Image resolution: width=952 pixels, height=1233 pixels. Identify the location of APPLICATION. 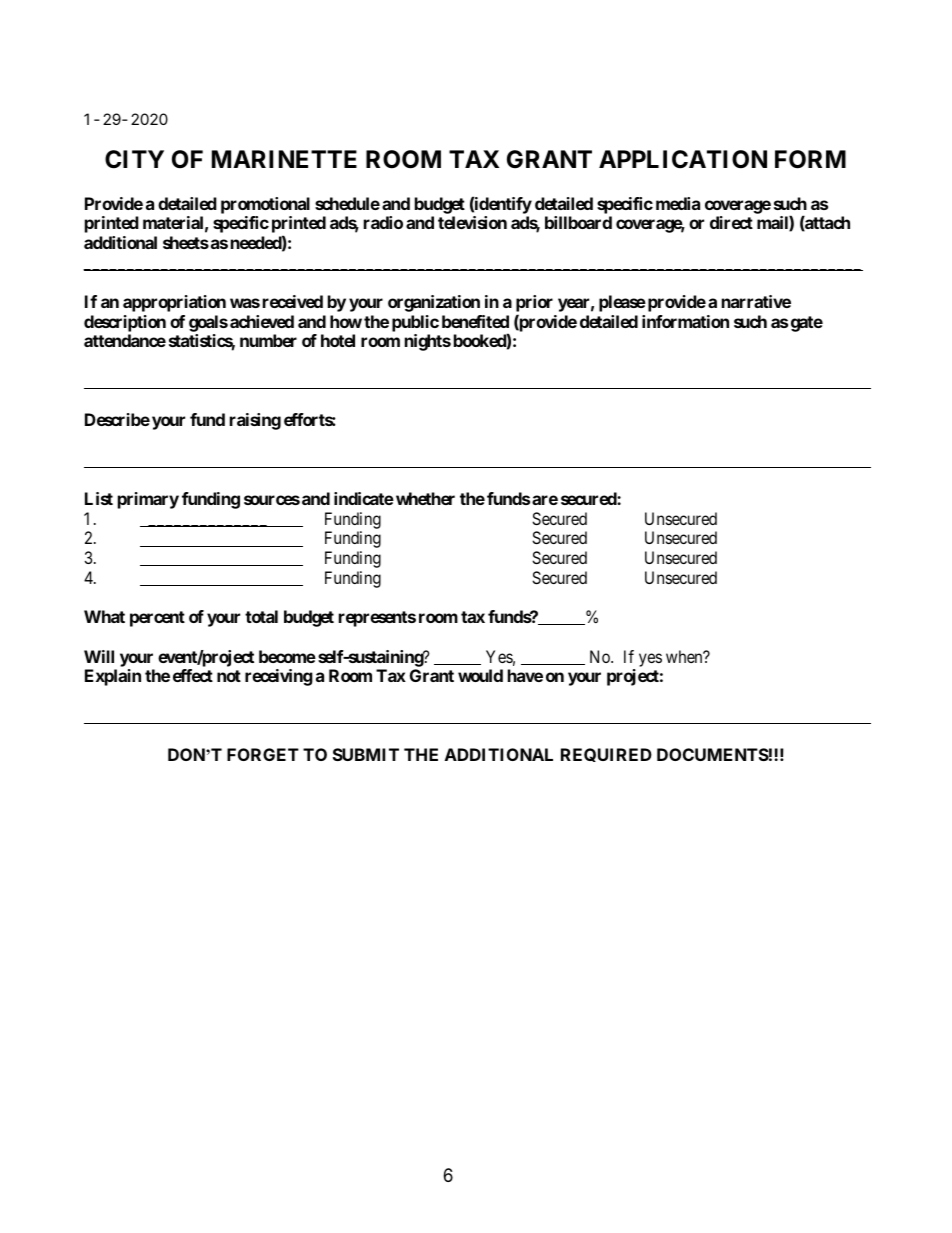
(683, 159).
